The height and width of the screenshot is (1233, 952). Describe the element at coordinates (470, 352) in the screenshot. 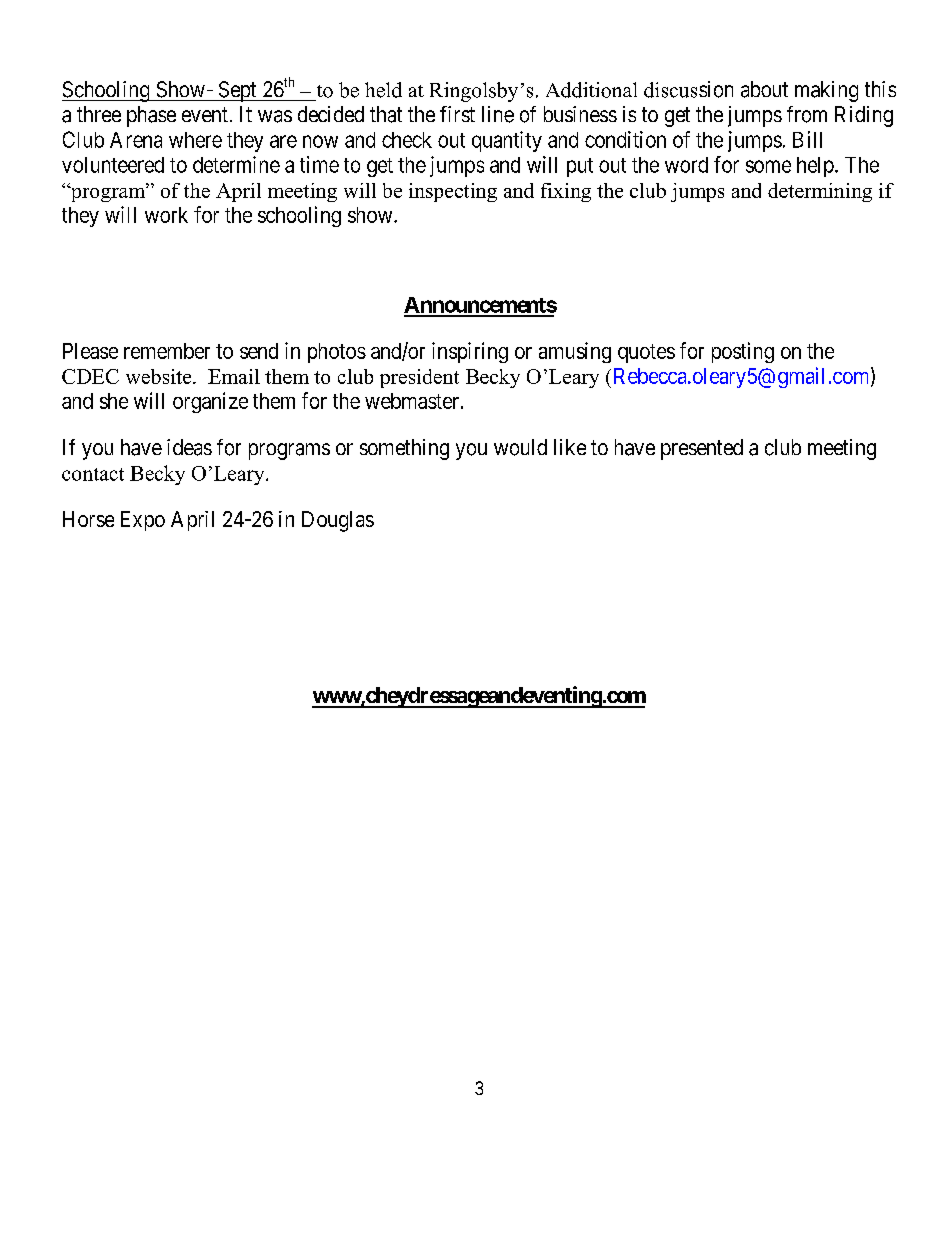

I see `inspiring` at that location.
